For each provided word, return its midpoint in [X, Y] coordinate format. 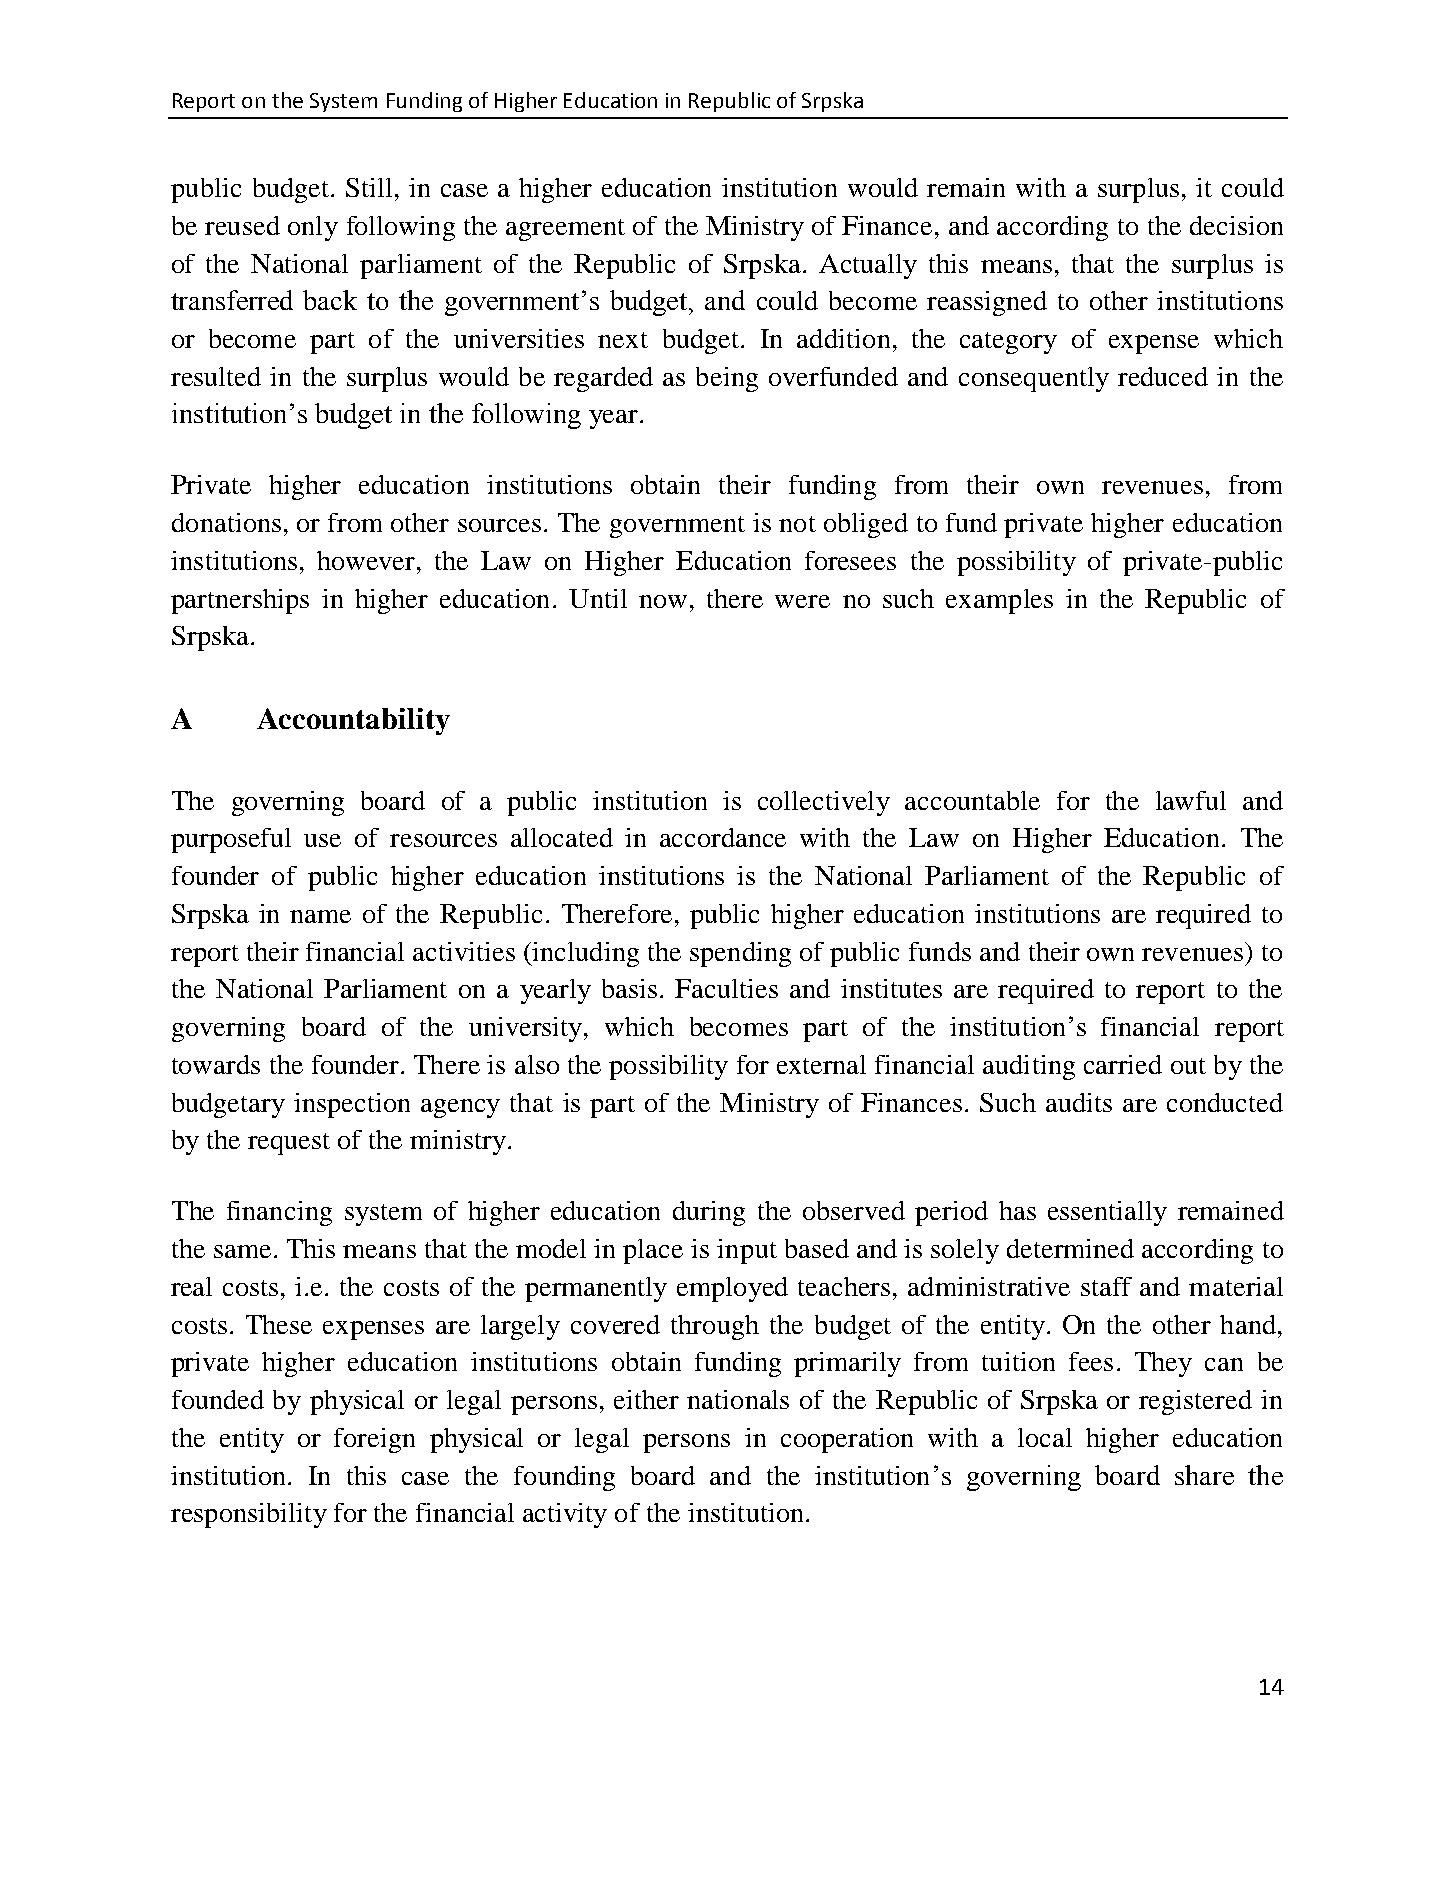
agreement [565, 230]
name [320, 916]
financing [279, 1213]
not [797, 524]
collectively [824, 803]
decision [1236, 225]
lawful [1191, 800]
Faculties [726, 988]
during [709, 1213]
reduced [1163, 376]
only [313, 228]
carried [1123, 1064]
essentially [1107, 1213]
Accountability [353, 721]
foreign [374, 1440]
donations [226, 522]
